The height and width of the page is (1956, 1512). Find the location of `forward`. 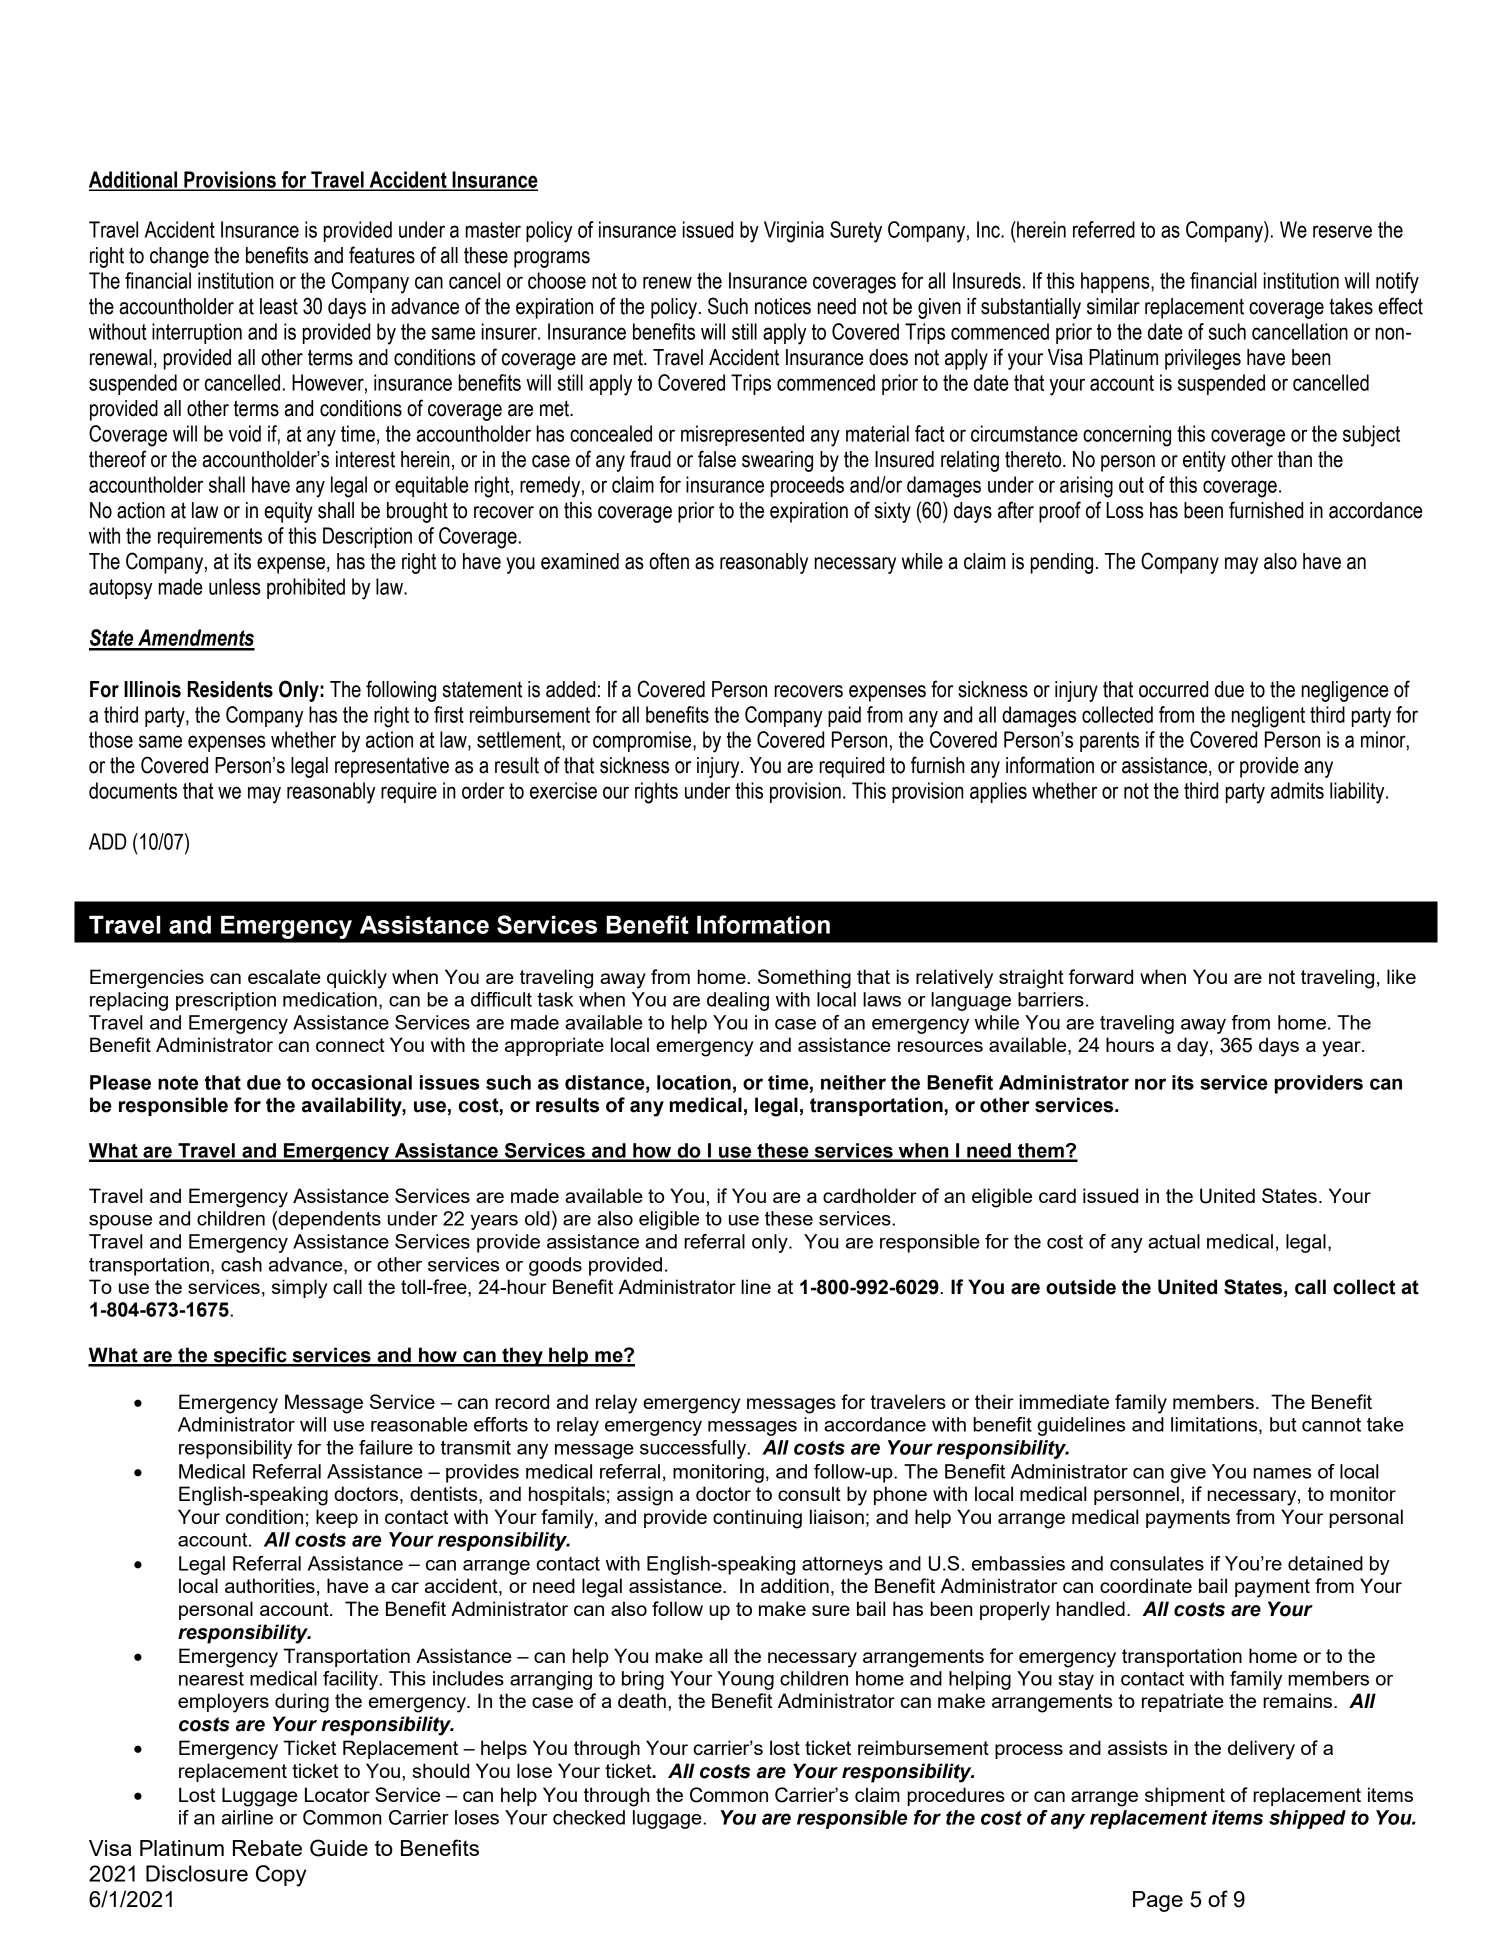

forward is located at coordinates (1101, 976).
